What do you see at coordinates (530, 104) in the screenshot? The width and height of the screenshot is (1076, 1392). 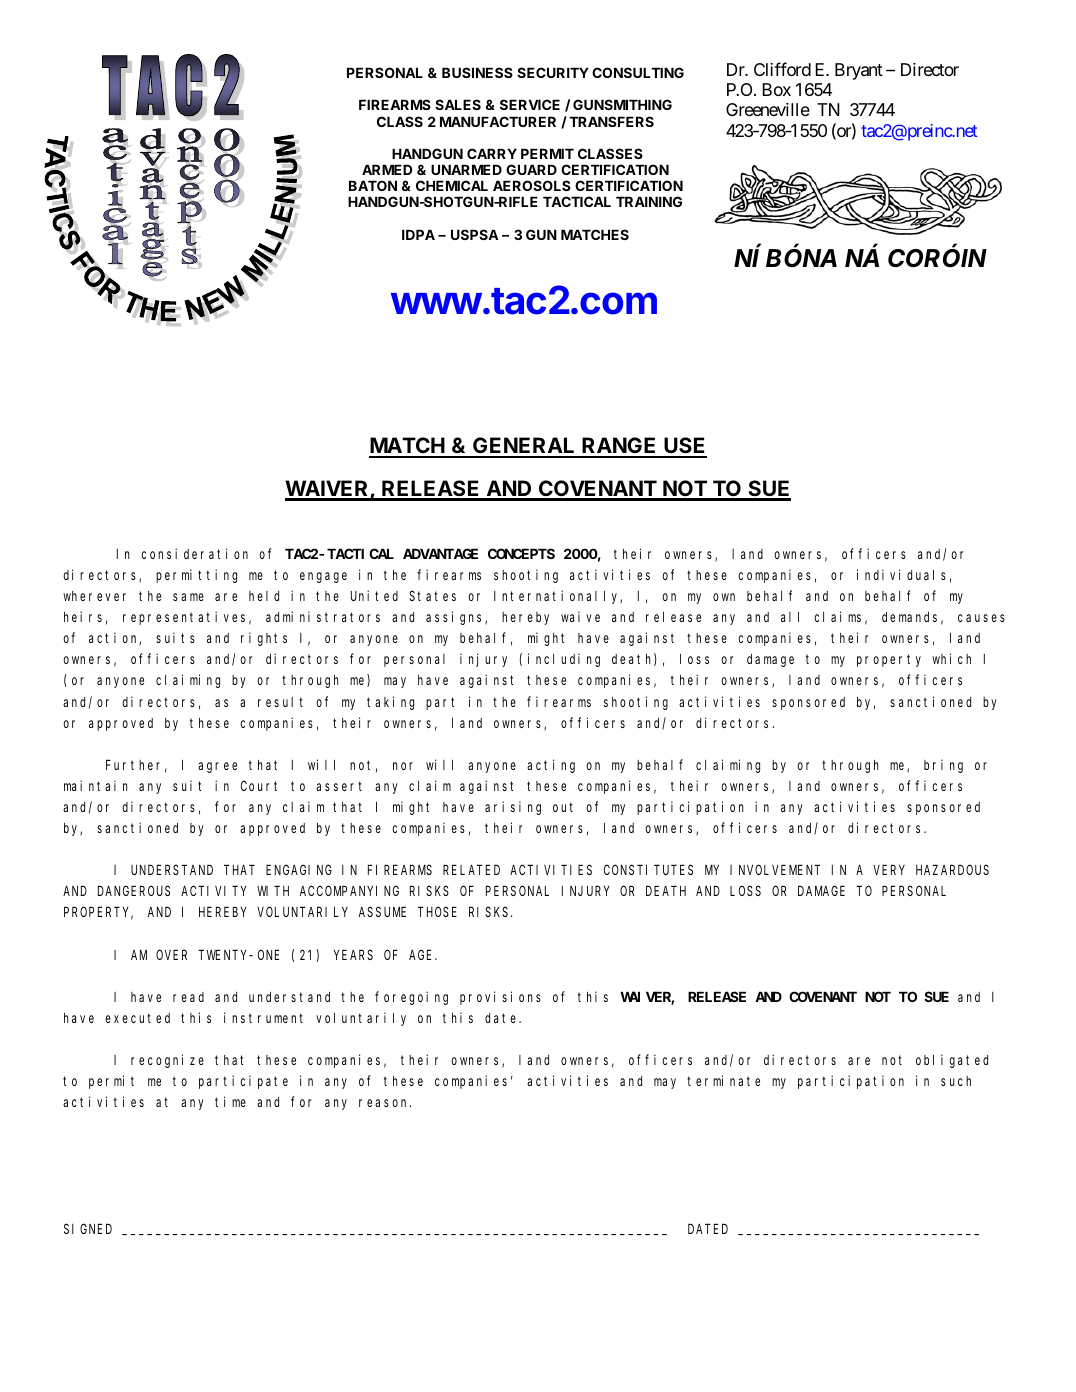 I see `SERVICE` at bounding box center [530, 104].
